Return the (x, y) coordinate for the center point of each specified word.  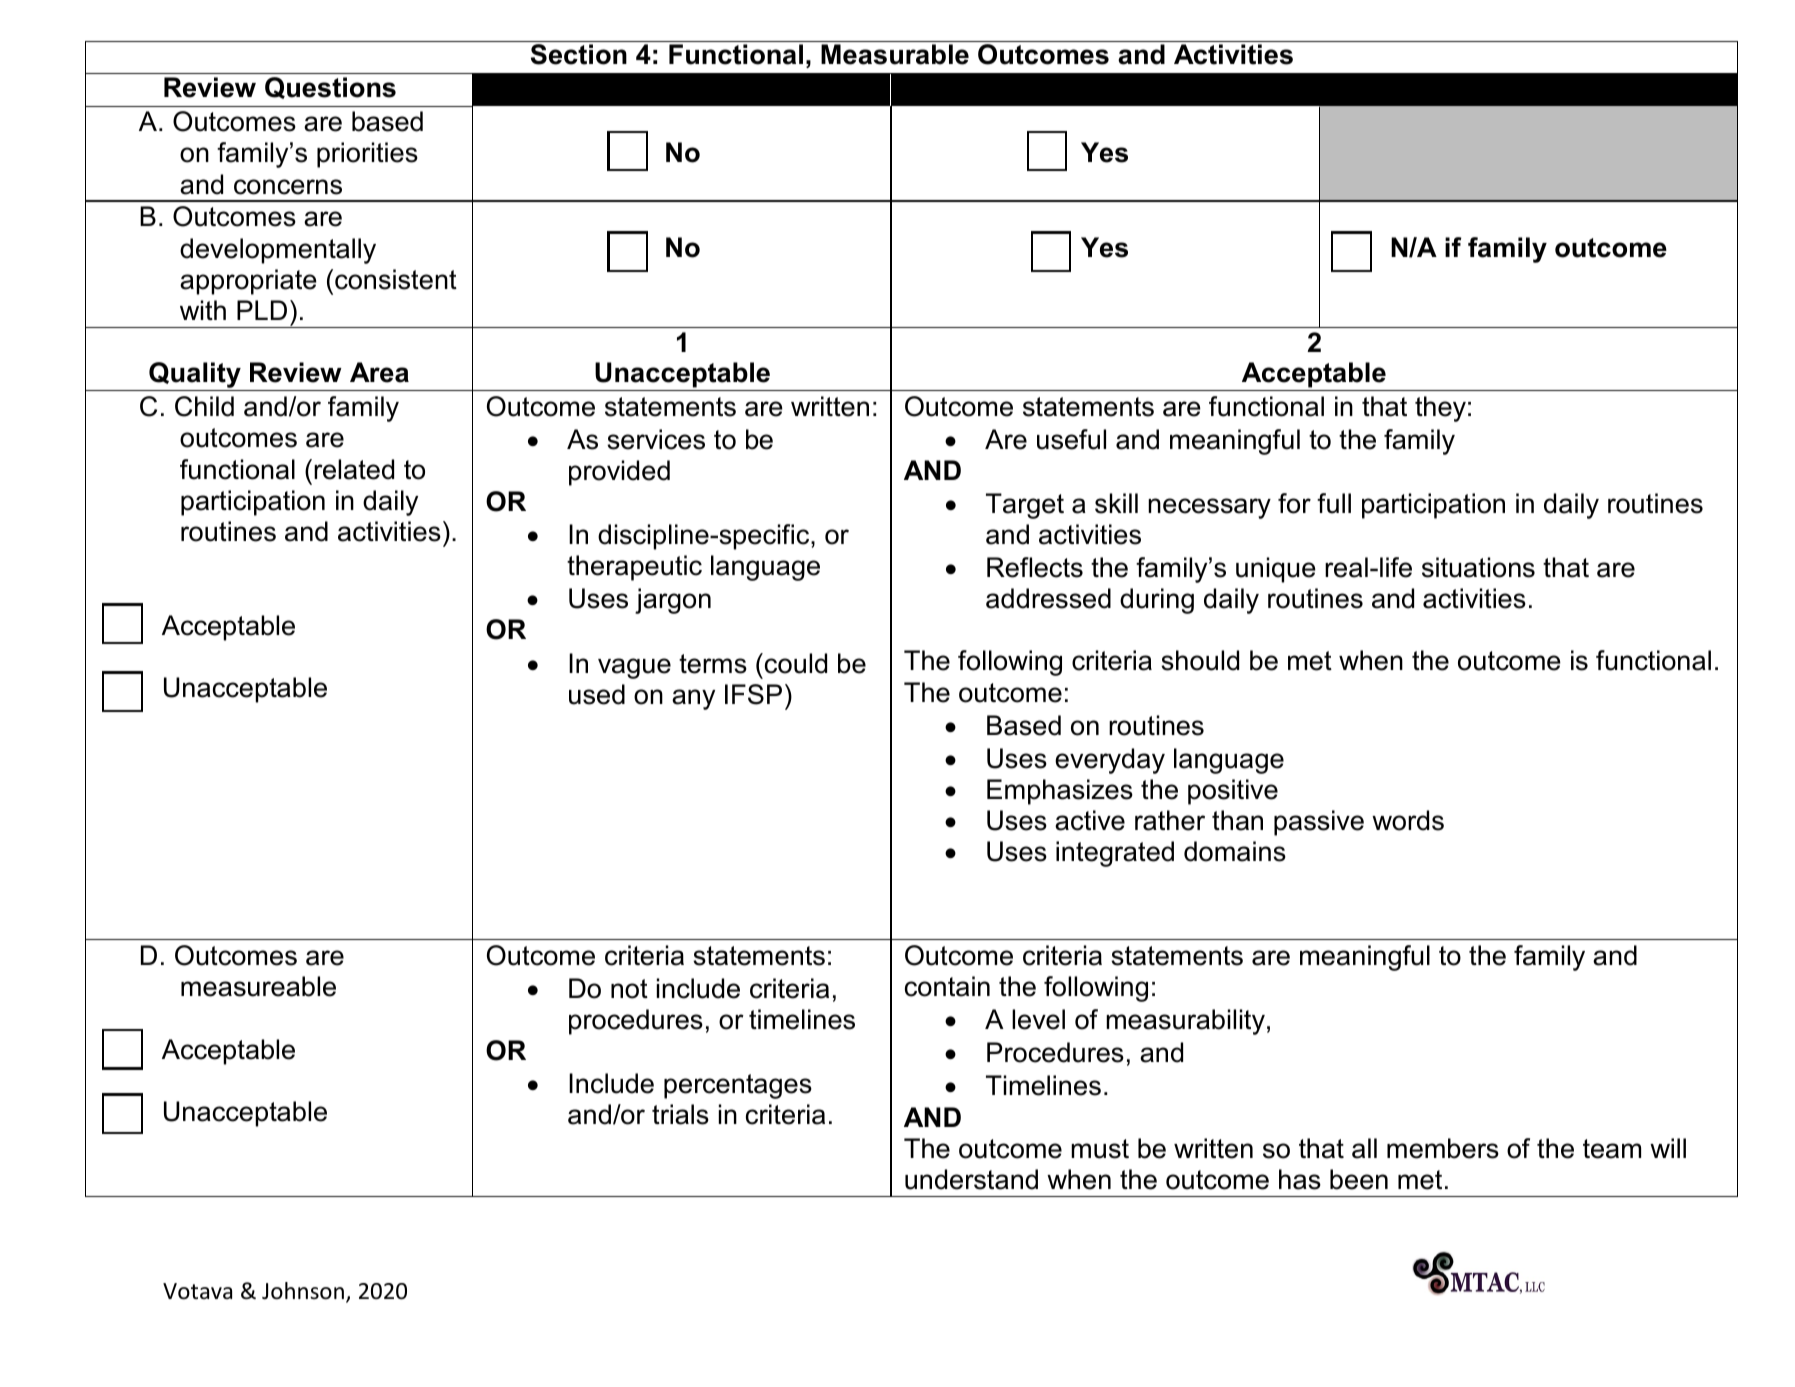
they (1440, 409)
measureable (258, 986)
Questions (330, 88)
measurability (1185, 1022)
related (354, 469)
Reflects (1035, 567)
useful (1071, 439)
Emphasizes (1060, 792)
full (1334, 503)
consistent (396, 279)
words (1408, 820)
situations (1478, 567)
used (597, 694)
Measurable (895, 54)
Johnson (303, 1291)
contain (947, 986)
